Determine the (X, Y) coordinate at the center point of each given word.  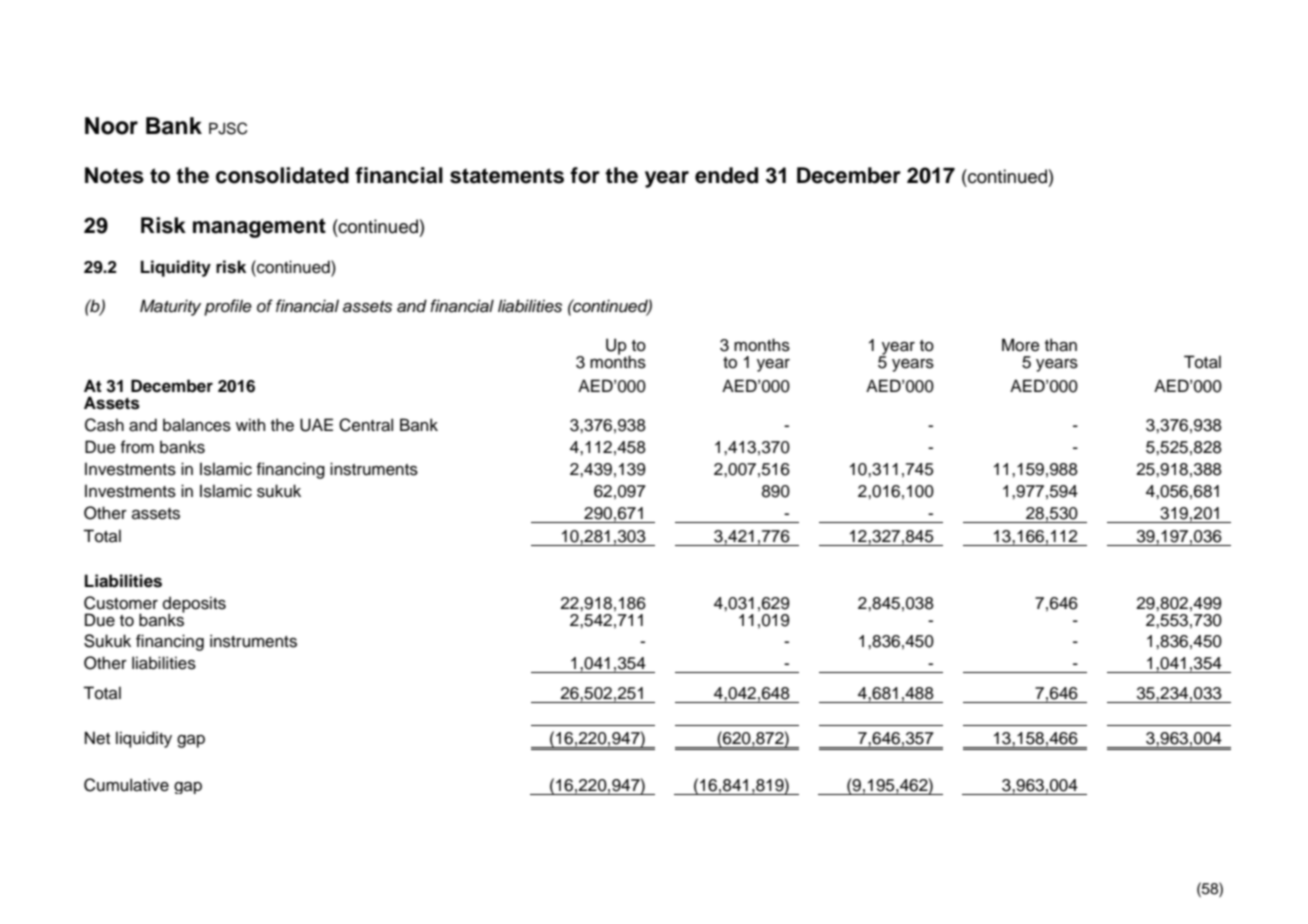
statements (507, 176)
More (1021, 345)
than (1061, 345)
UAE (316, 425)
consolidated (282, 175)
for (585, 175)
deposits (194, 605)
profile (228, 307)
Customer (121, 603)
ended (726, 175)
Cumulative (126, 785)
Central (366, 425)
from (137, 447)
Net (97, 738)
